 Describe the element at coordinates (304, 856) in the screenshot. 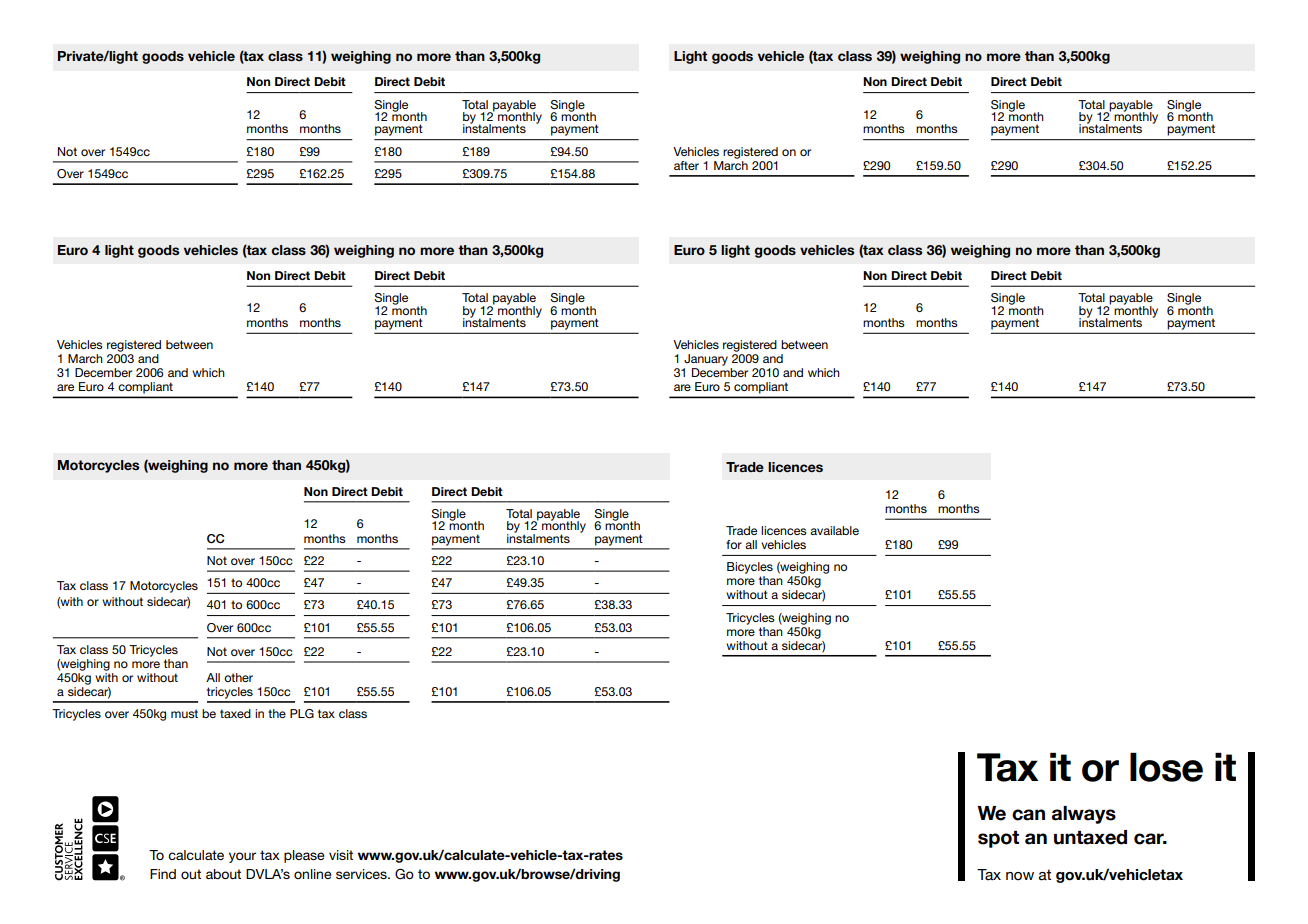

I see `please` at that location.
